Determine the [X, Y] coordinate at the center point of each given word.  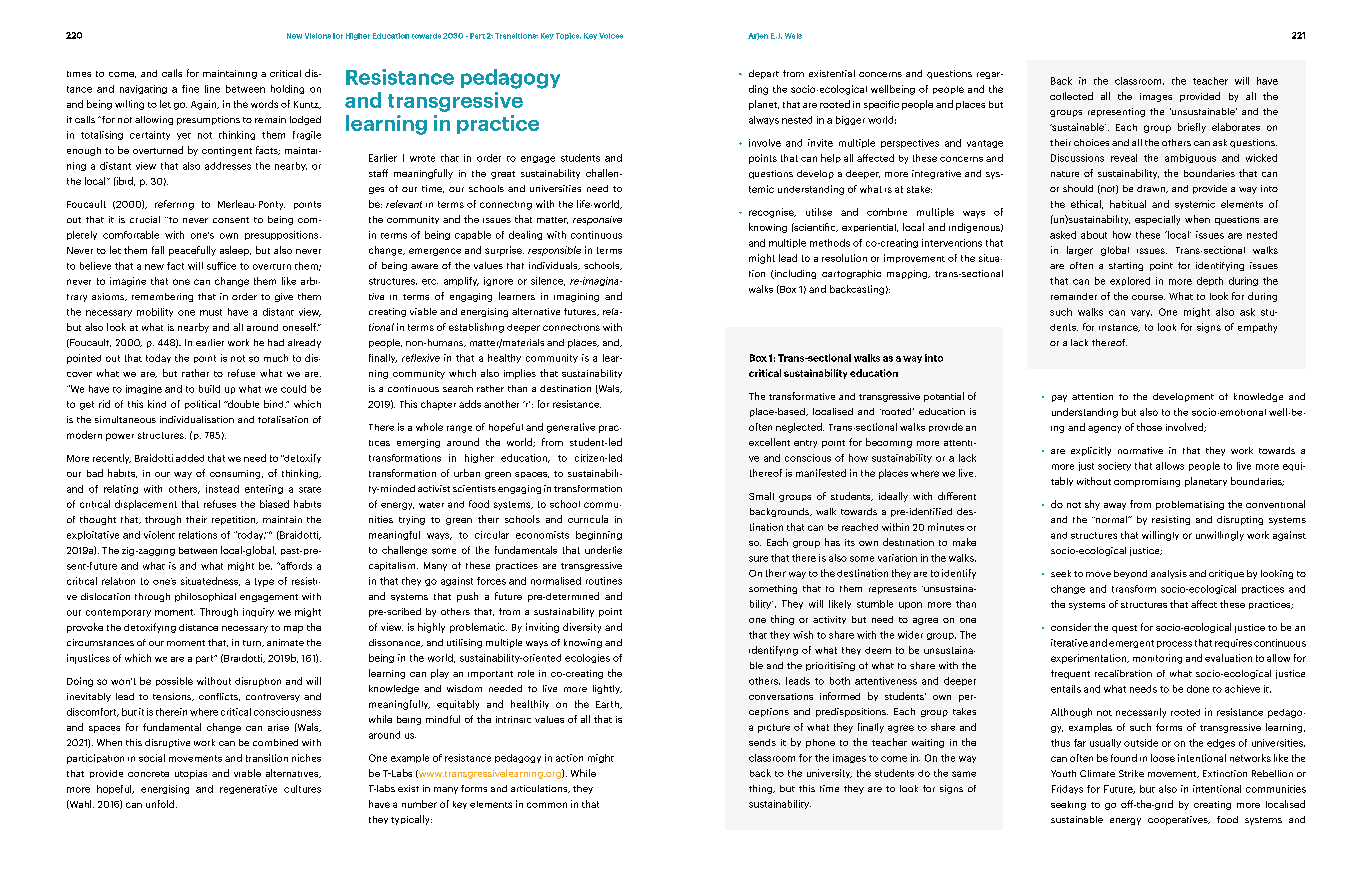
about [1094, 235]
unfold [160, 804]
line [212, 89]
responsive [597, 220]
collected [1071, 96]
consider [1071, 627]
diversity [582, 628]
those [1149, 427]
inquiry [258, 612]
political [202, 404]
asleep [235, 251]
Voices [611, 36]
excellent [769, 442]
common [547, 805]
